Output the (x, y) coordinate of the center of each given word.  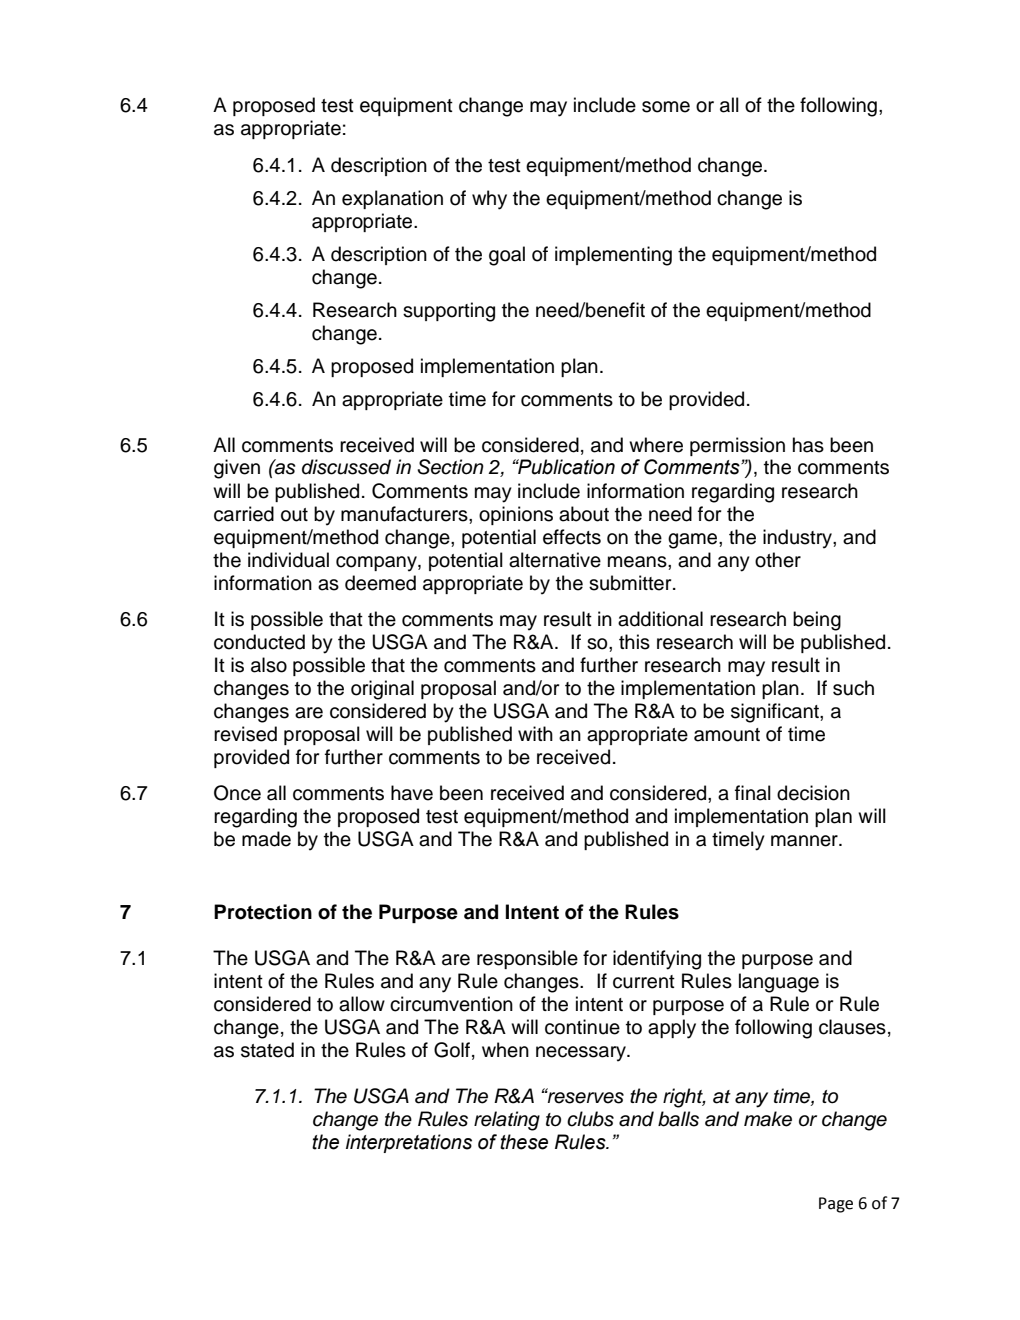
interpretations (409, 1143)
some (666, 107)
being (817, 621)
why (489, 200)
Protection (263, 912)
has (808, 445)
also (269, 665)
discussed (346, 467)
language (779, 983)
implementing (613, 256)
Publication (565, 467)
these (524, 1142)
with (535, 733)
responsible (527, 959)
